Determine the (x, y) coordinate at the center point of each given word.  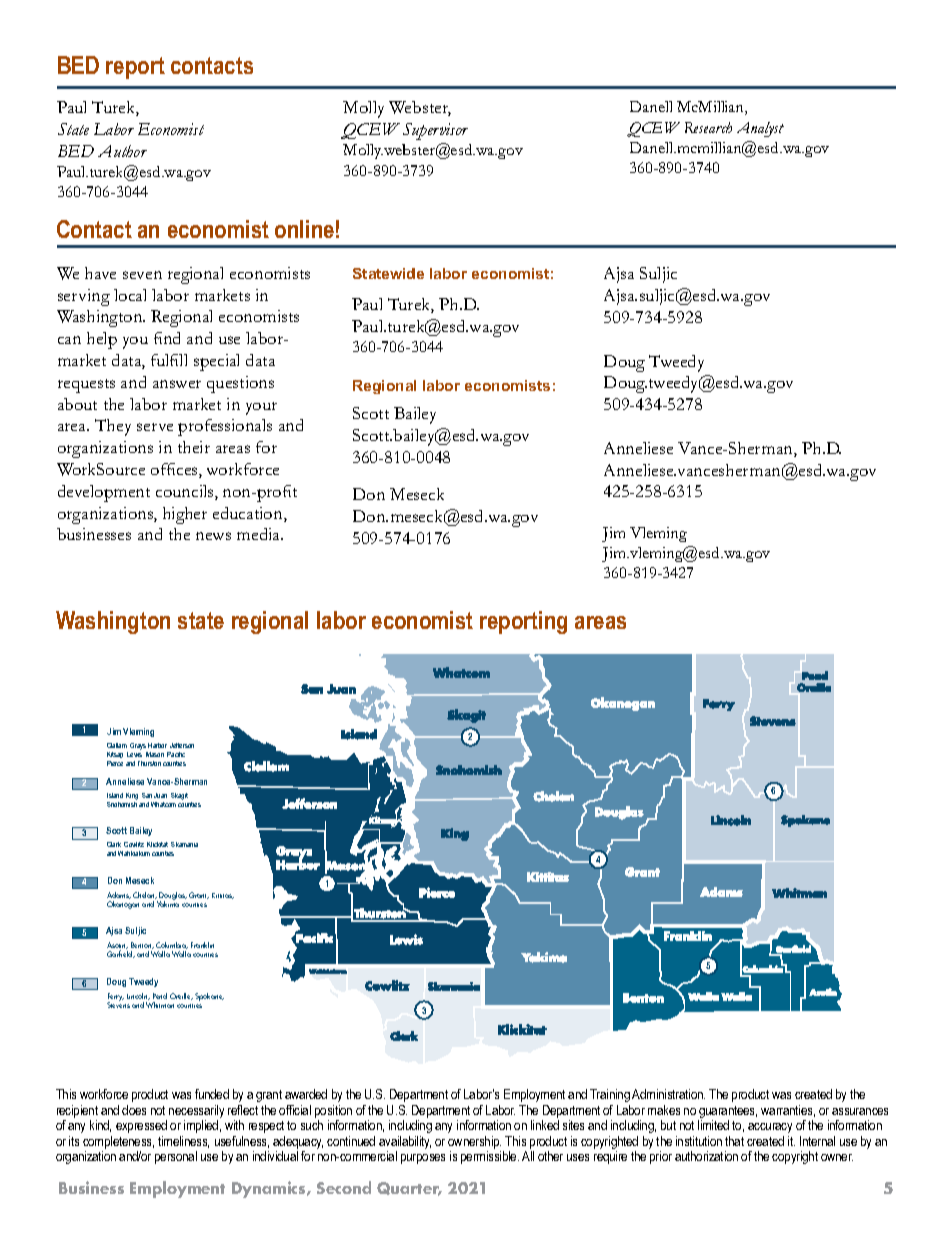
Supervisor (435, 131)
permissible (490, 1157)
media (260, 534)
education (249, 514)
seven (142, 275)
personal (176, 1157)
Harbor (157, 745)
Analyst (760, 129)
